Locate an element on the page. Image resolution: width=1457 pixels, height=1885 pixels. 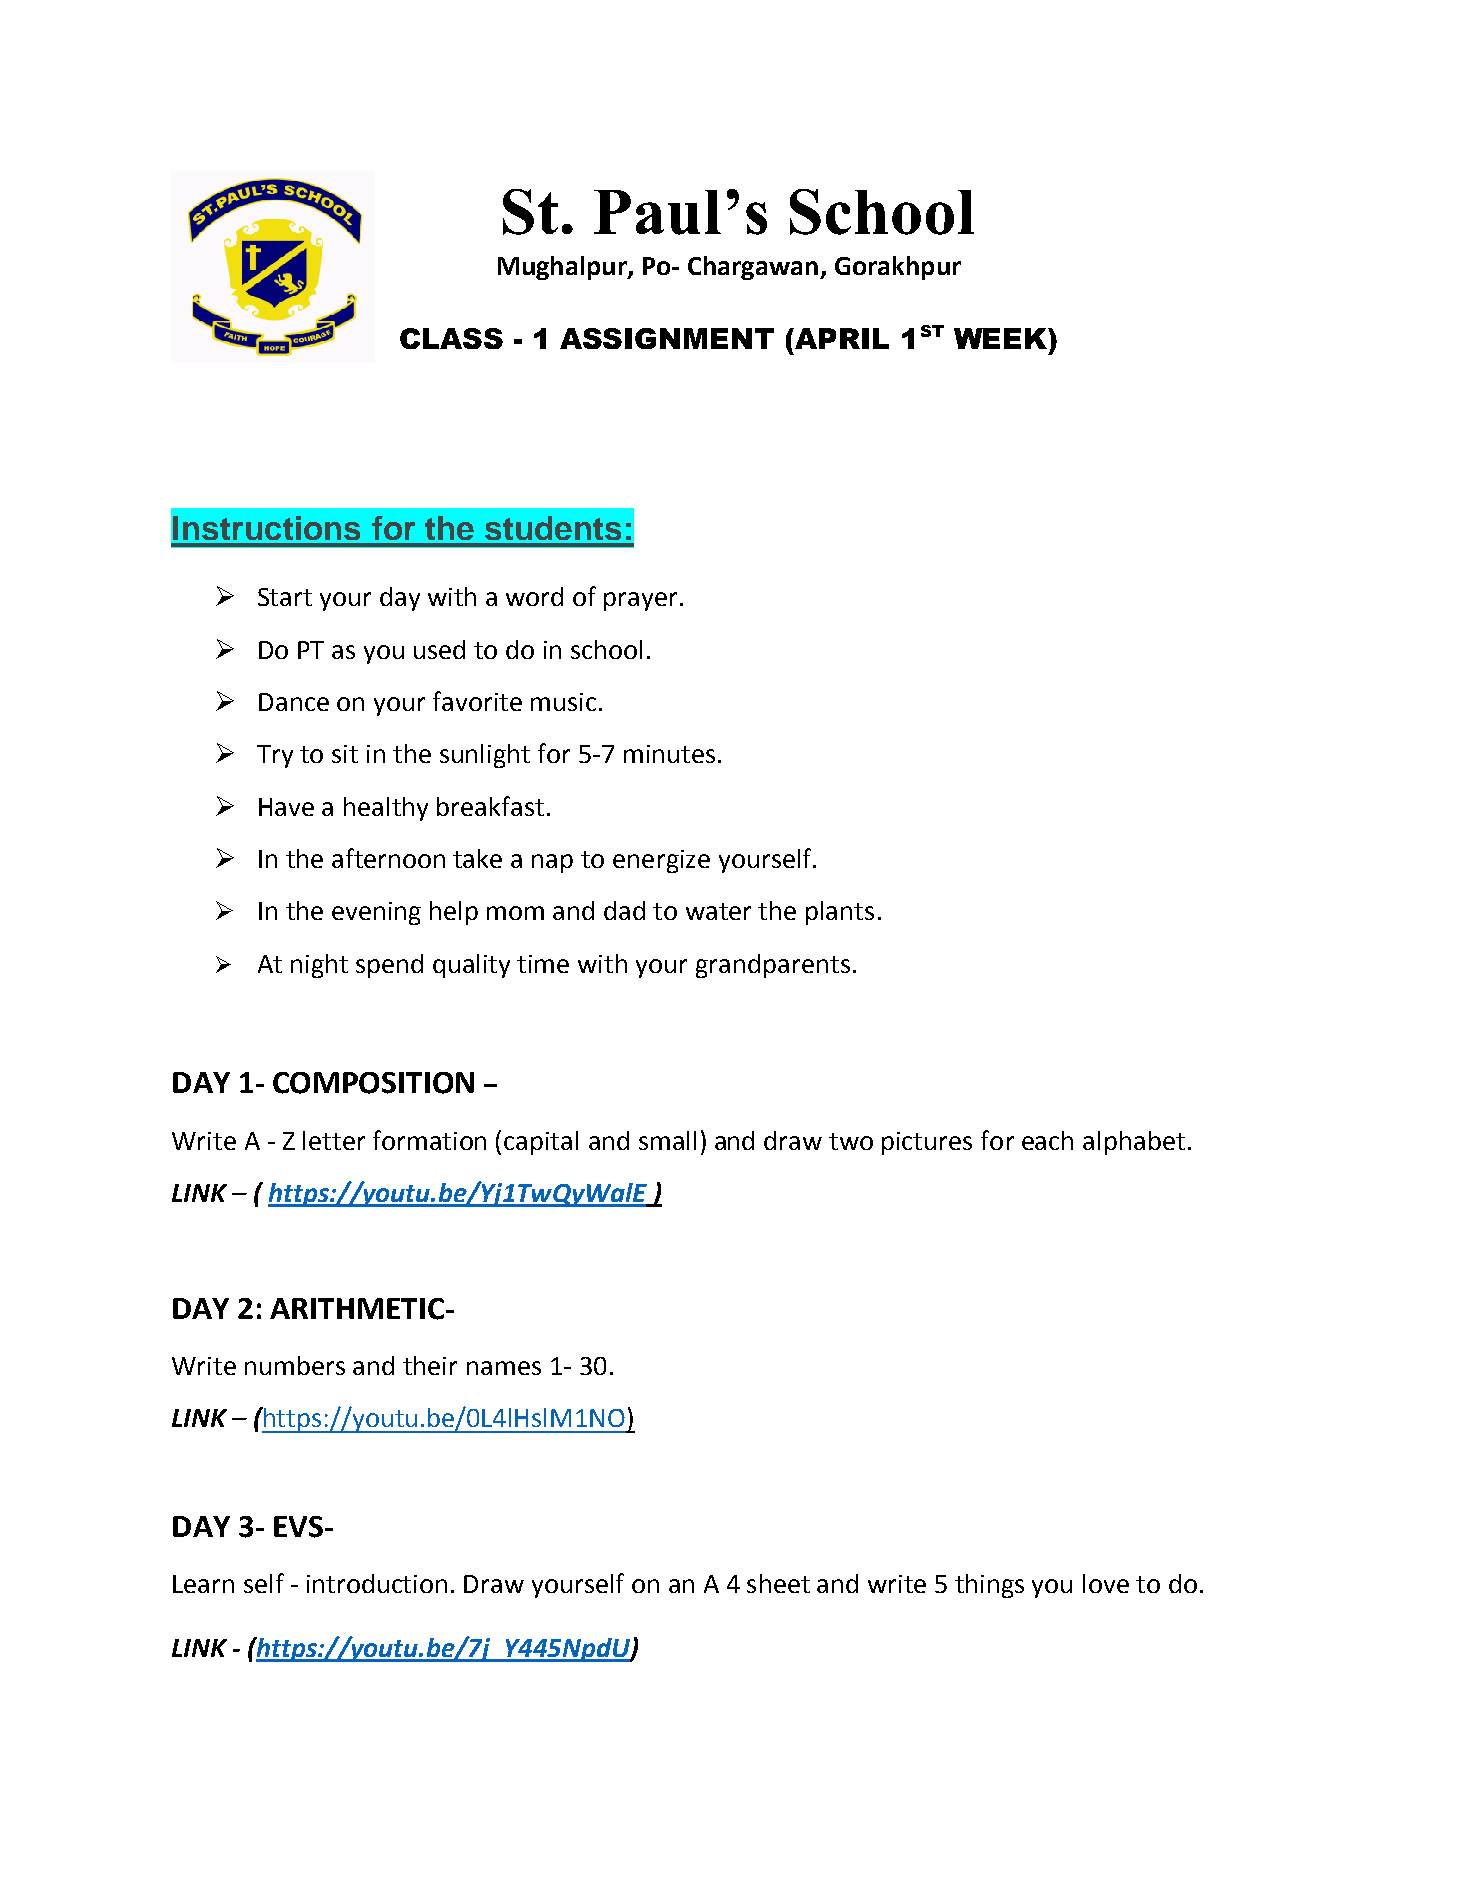
each is located at coordinates (1047, 1140).
